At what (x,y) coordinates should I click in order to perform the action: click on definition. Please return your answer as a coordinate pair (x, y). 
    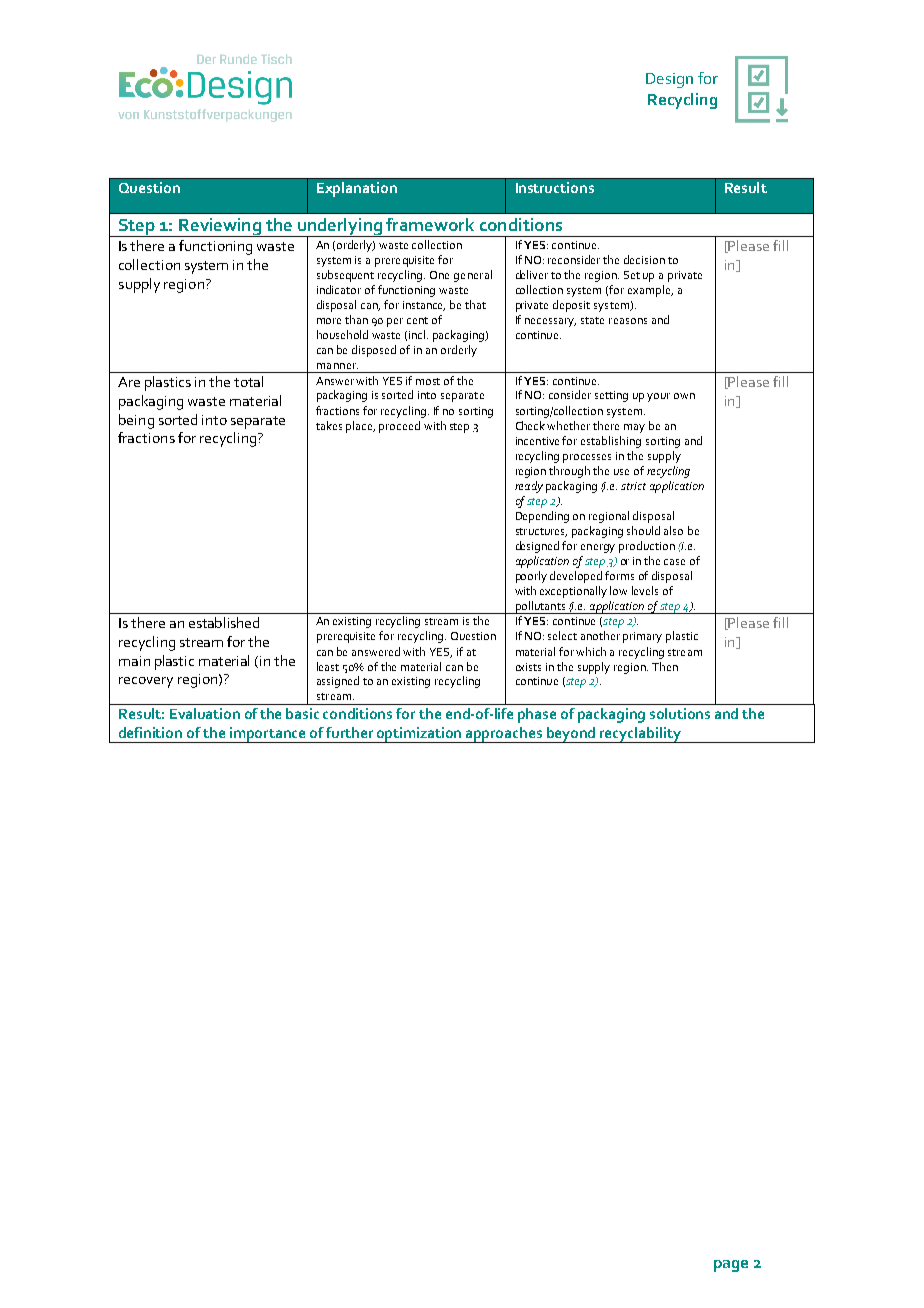
    Looking at the image, I should click on (150, 732).
